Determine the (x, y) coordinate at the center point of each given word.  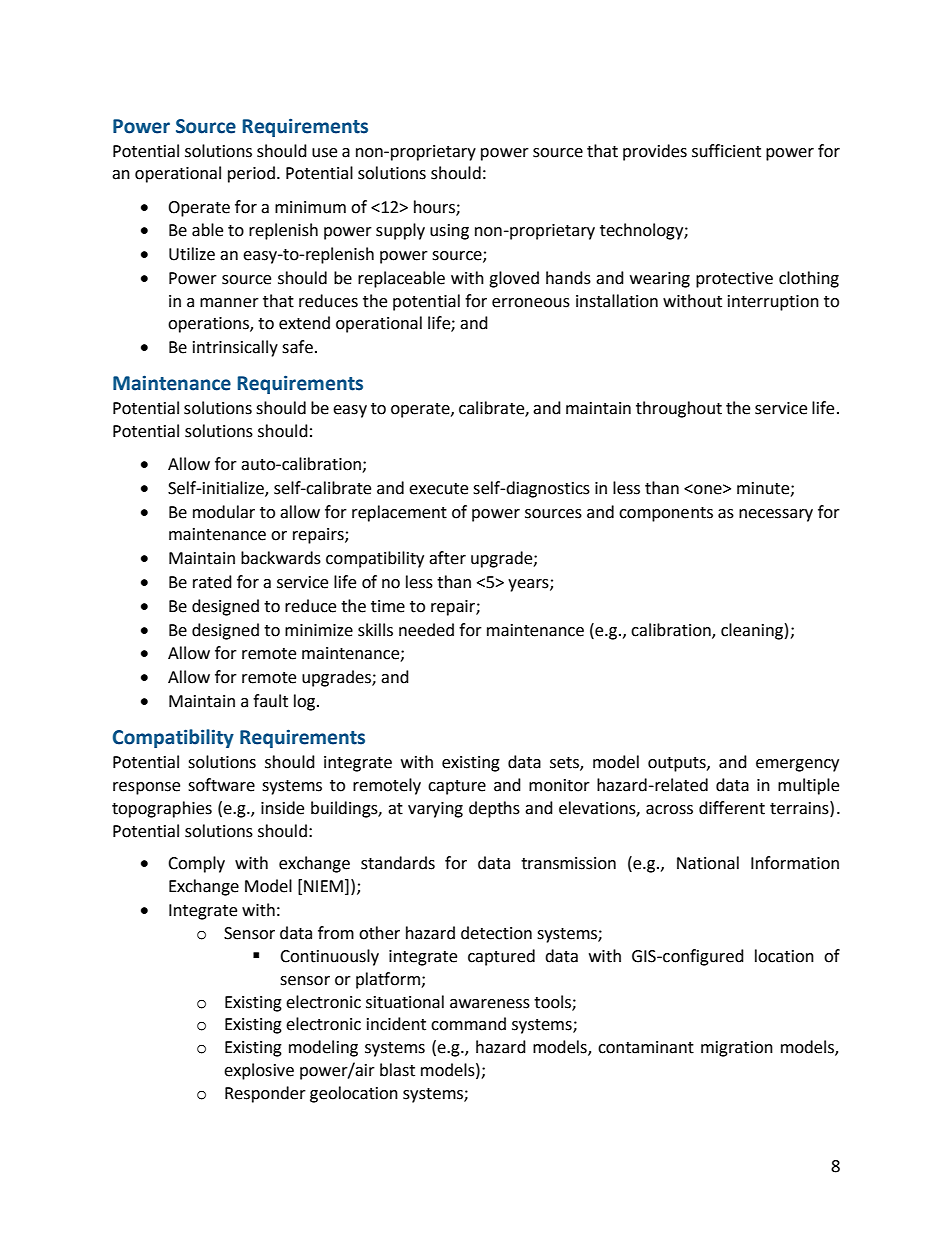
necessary (776, 515)
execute (438, 489)
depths (494, 809)
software (221, 785)
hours (435, 207)
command (468, 1024)
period (251, 174)
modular (224, 512)
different (732, 808)
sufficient (726, 151)
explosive (259, 1071)
